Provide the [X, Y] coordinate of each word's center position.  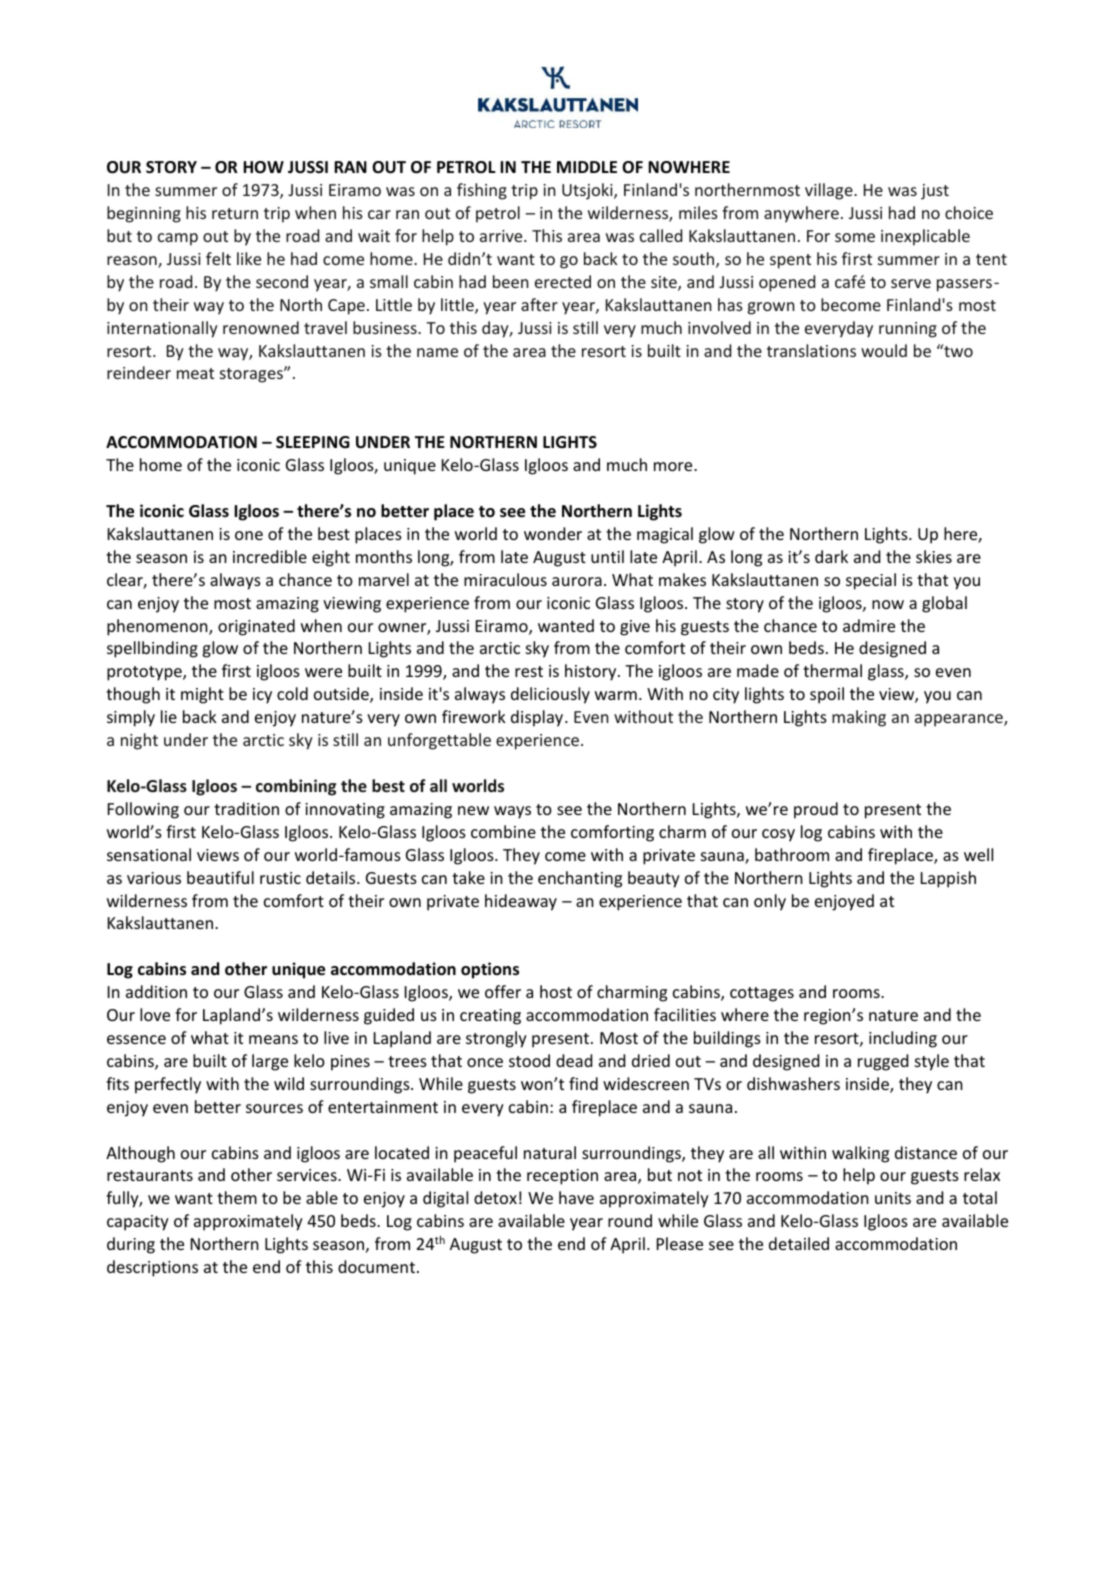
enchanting [580, 879]
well [978, 854]
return [235, 213]
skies [934, 556]
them [237, 1197]
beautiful [220, 877]
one [249, 535]
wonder [553, 533]
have [576, 1197]
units [893, 1198]
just [935, 192]
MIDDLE [587, 167]
